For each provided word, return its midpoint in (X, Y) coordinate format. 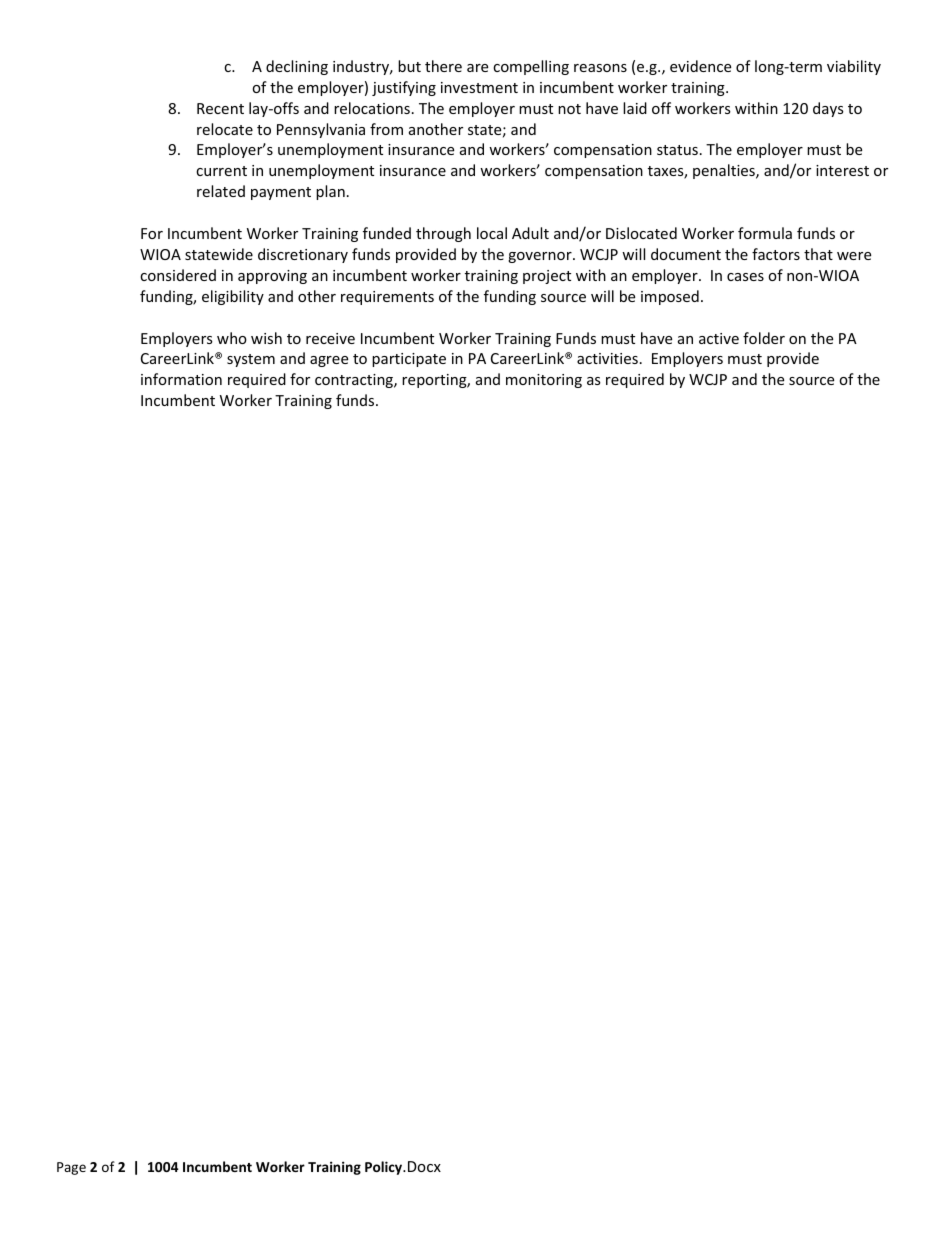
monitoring (544, 381)
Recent (220, 108)
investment (479, 87)
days (828, 109)
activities (607, 358)
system (251, 360)
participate (409, 360)
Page (71, 1168)
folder (764, 338)
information (181, 379)
